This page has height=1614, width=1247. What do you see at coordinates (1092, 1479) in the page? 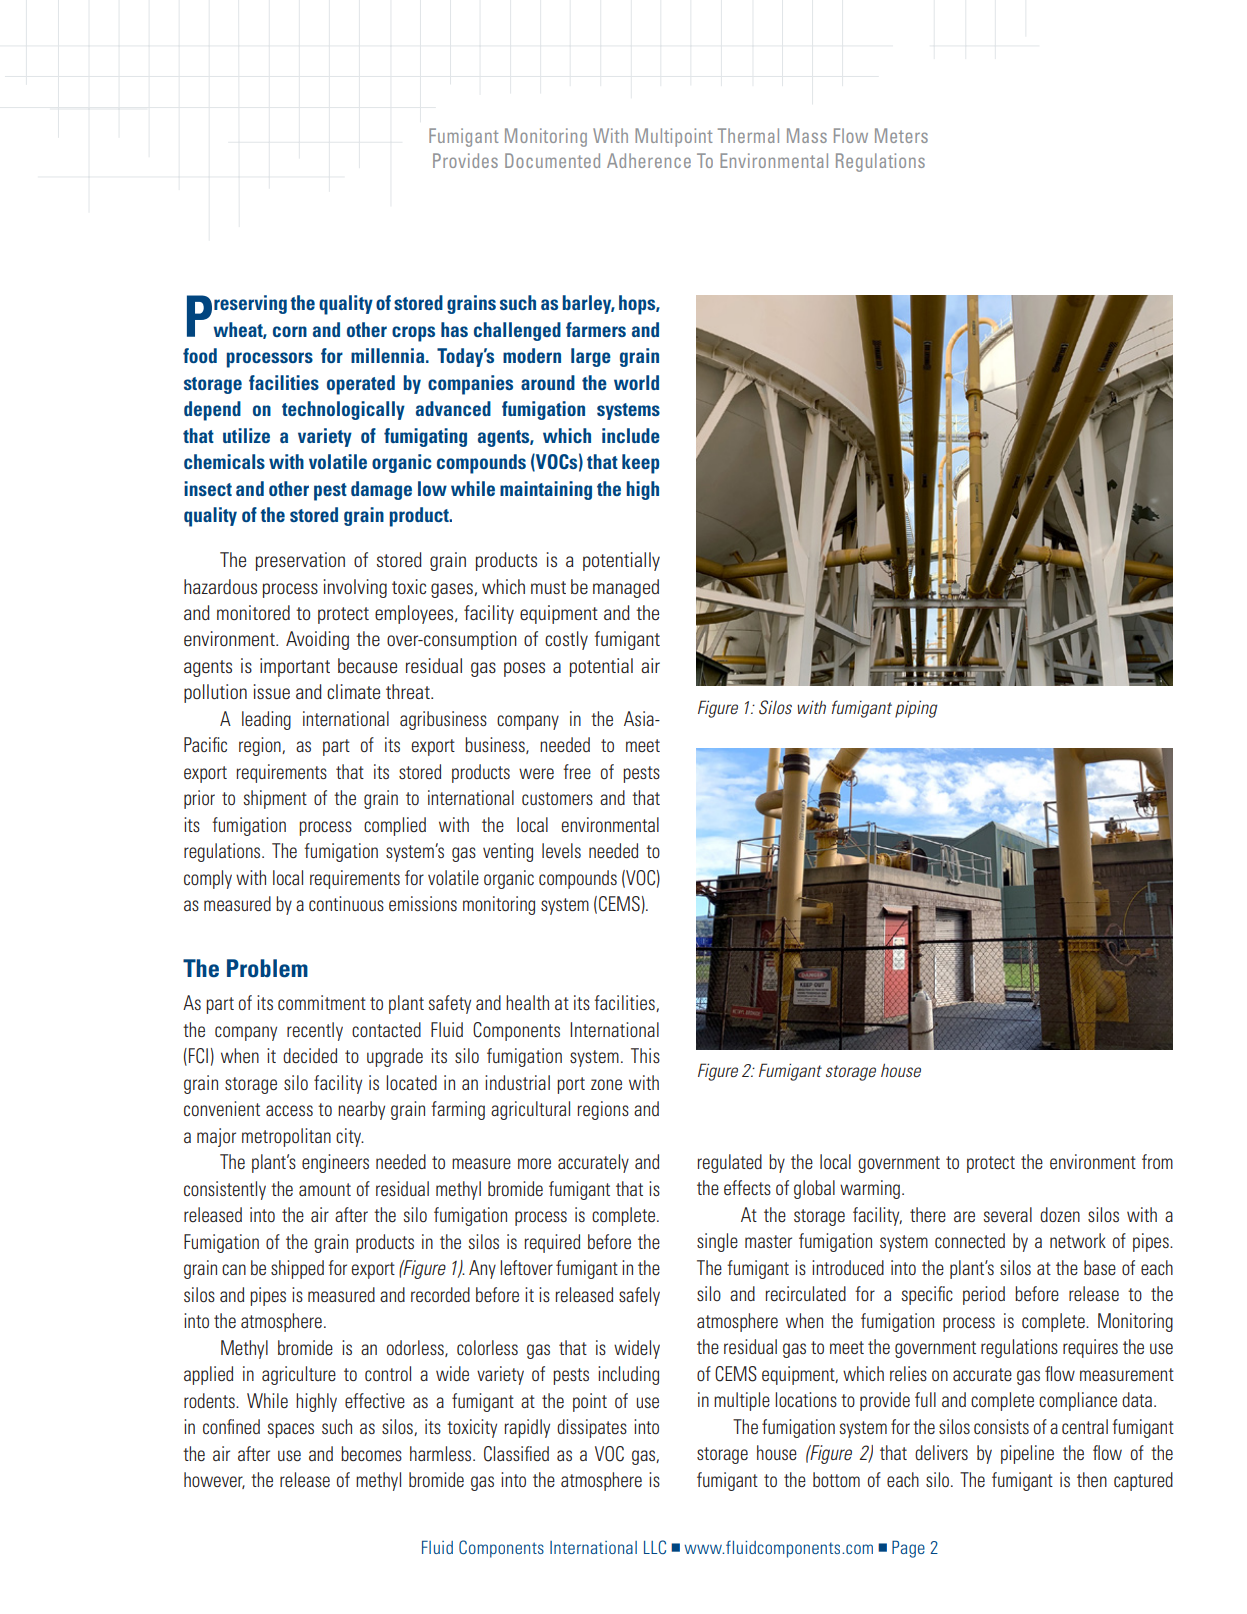
I see `then` at bounding box center [1092, 1479].
